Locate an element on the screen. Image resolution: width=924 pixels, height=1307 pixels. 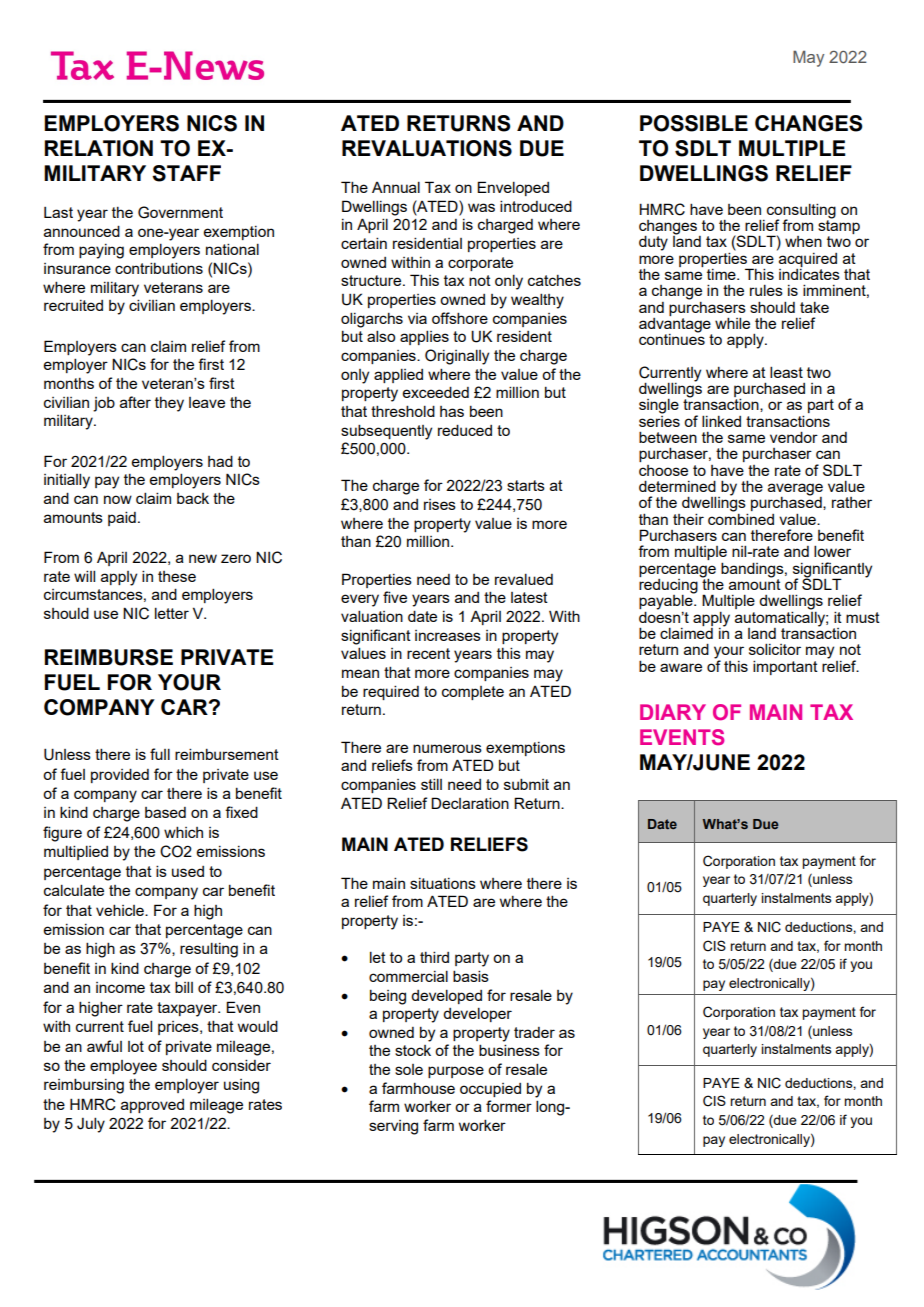
least is located at coordinates (786, 372).
